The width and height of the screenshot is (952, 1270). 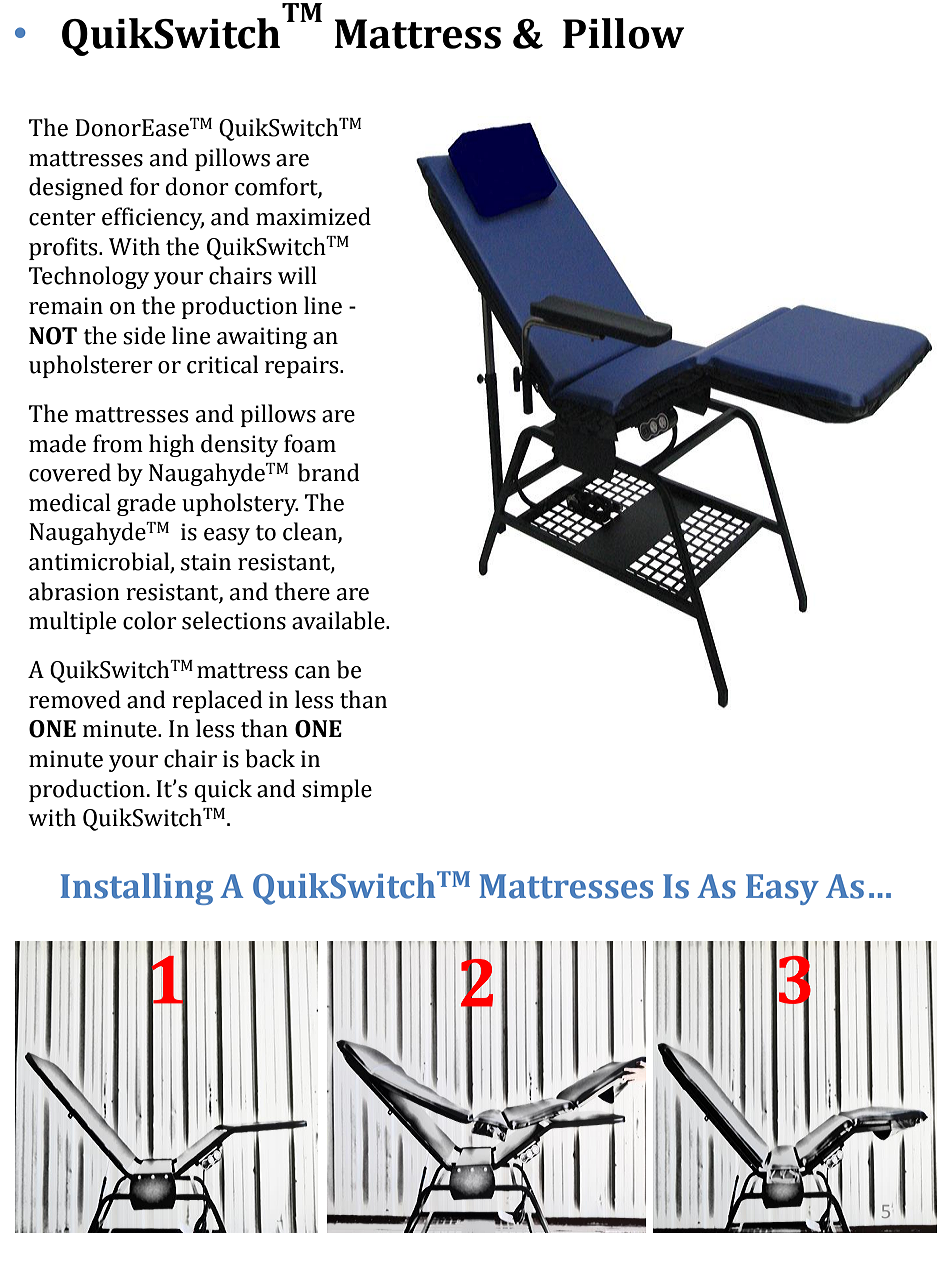 I want to click on foam, so click(x=310, y=443).
